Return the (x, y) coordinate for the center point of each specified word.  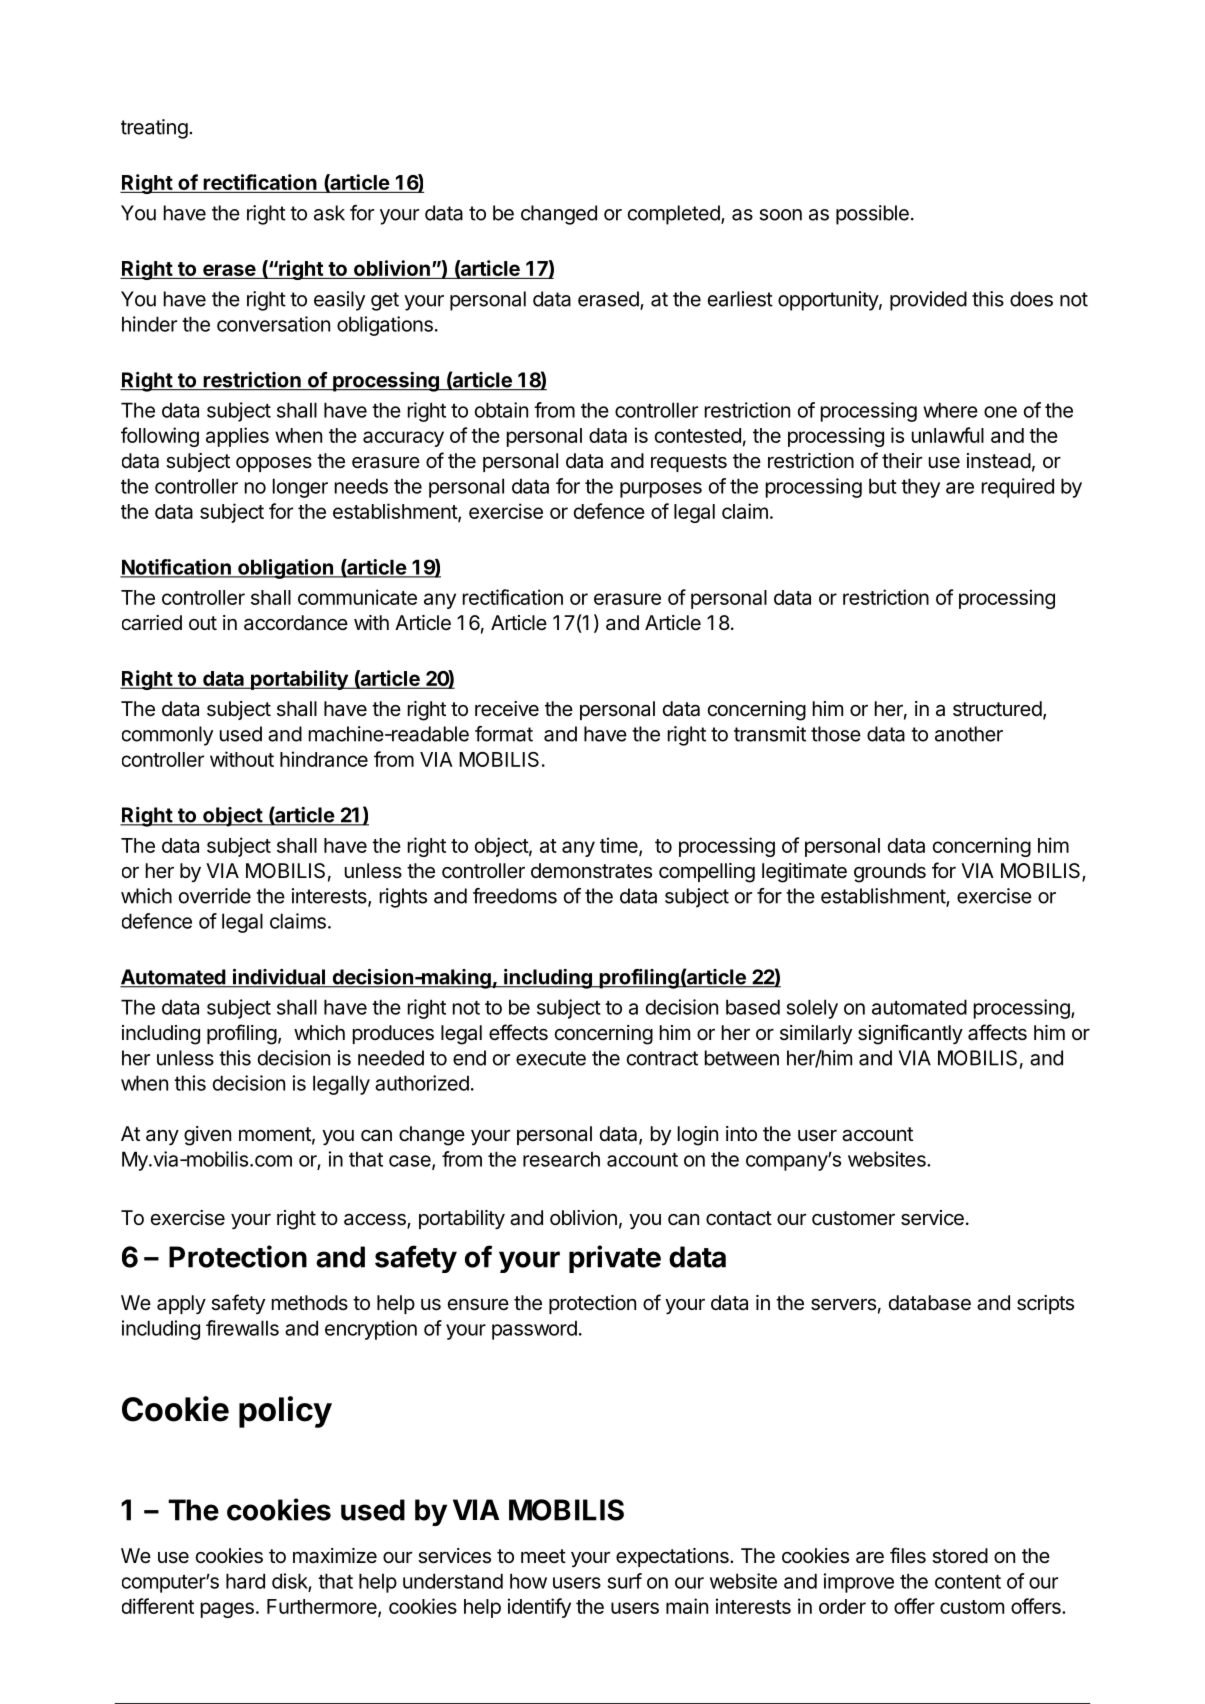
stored (960, 1556)
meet (543, 1556)
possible (872, 215)
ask (329, 213)
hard (245, 1581)
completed (675, 215)
